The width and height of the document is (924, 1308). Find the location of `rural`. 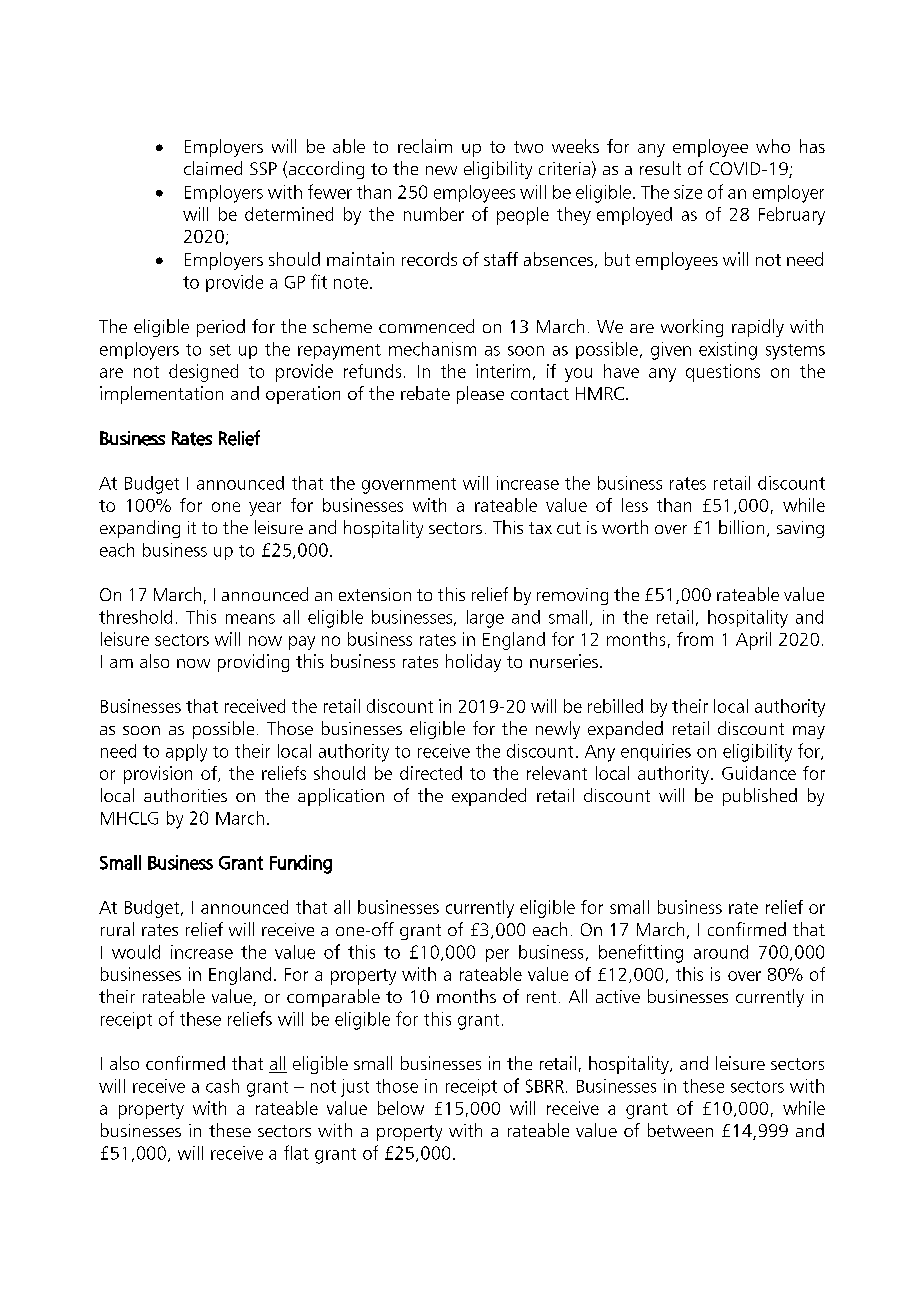

rural is located at coordinates (117, 929).
